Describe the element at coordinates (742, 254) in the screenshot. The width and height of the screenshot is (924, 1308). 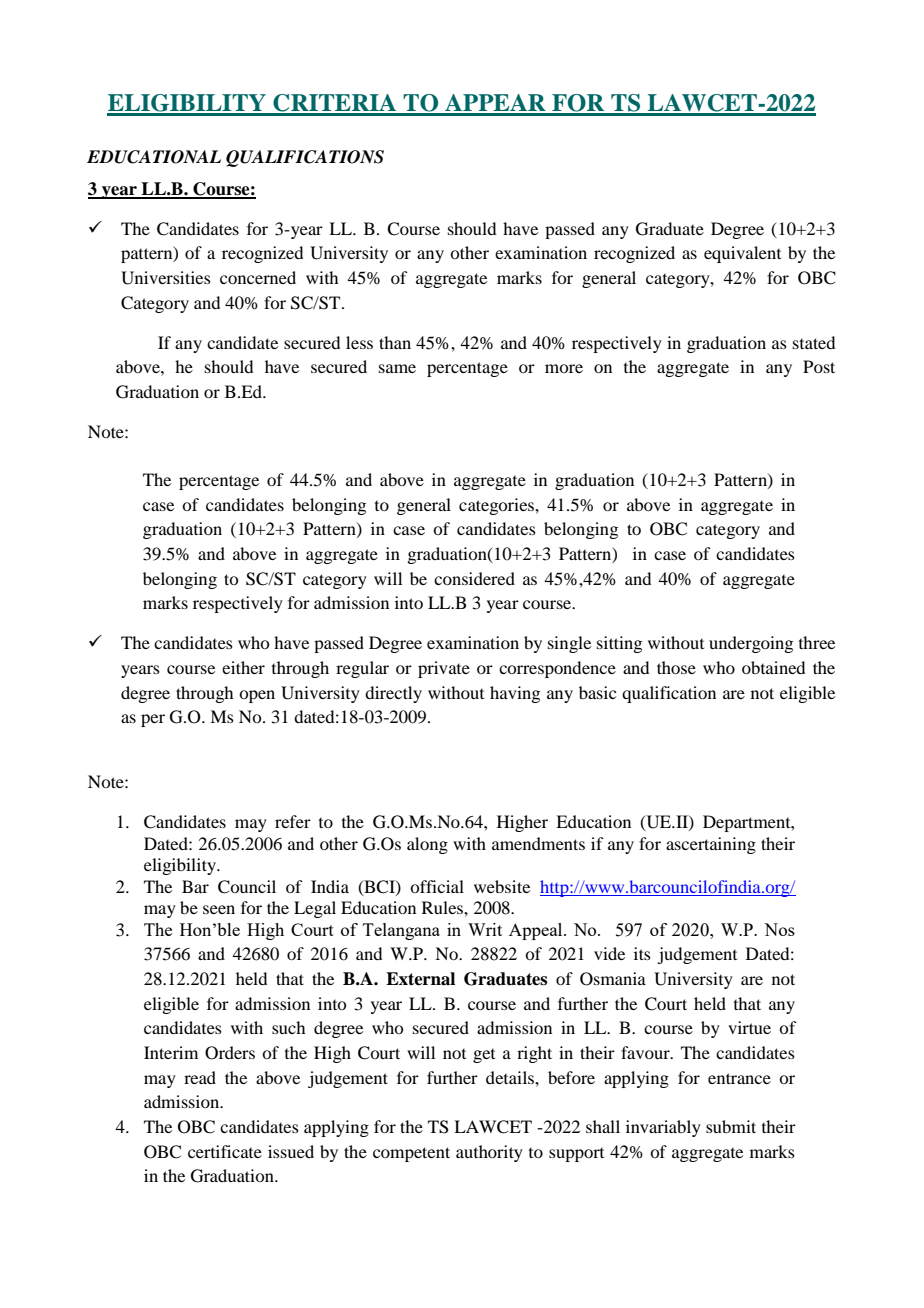
I see `equivalent` at that location.
